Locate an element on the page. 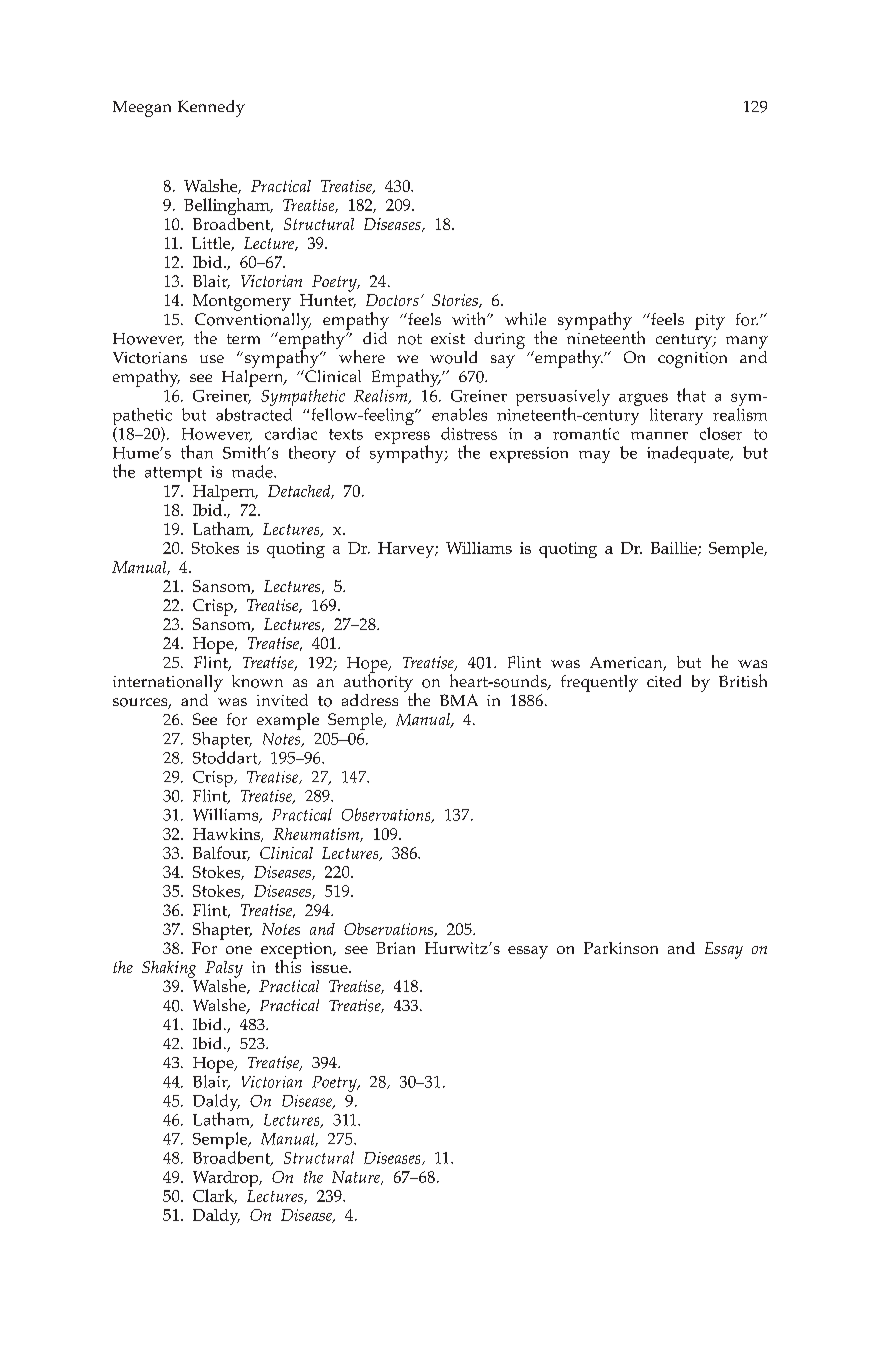 This document has width=895, height=1372. Hawkins is located at coordinates (227, 835).
